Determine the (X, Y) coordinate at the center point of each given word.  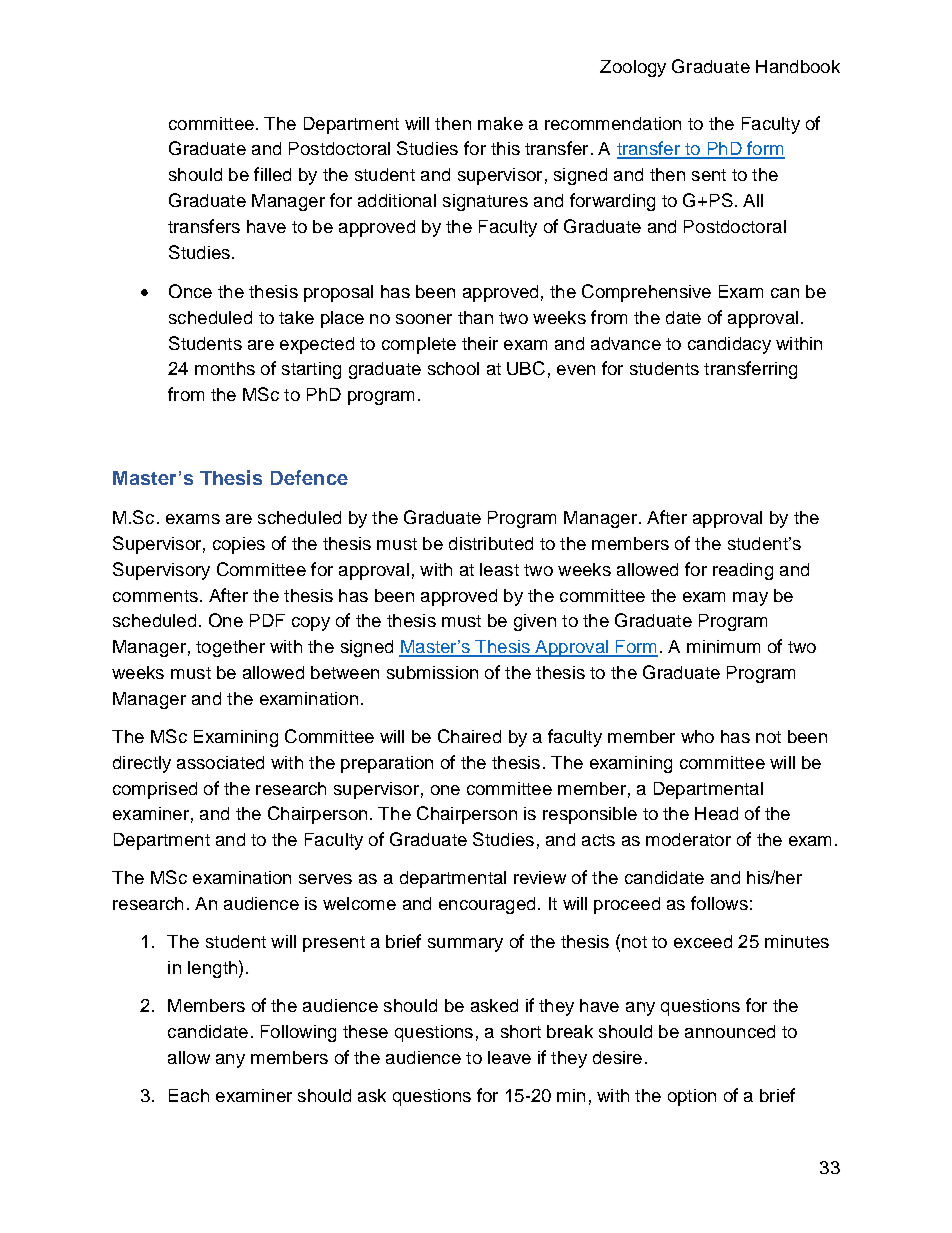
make (500, 123)
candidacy (729, 345)
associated (220, 762)
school (453, 368)
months (225, 368)
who (697, 736)
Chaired (469, 736)
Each (189, 1095)
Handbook (798, 66)
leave (509, 1057)
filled (272, 174)
